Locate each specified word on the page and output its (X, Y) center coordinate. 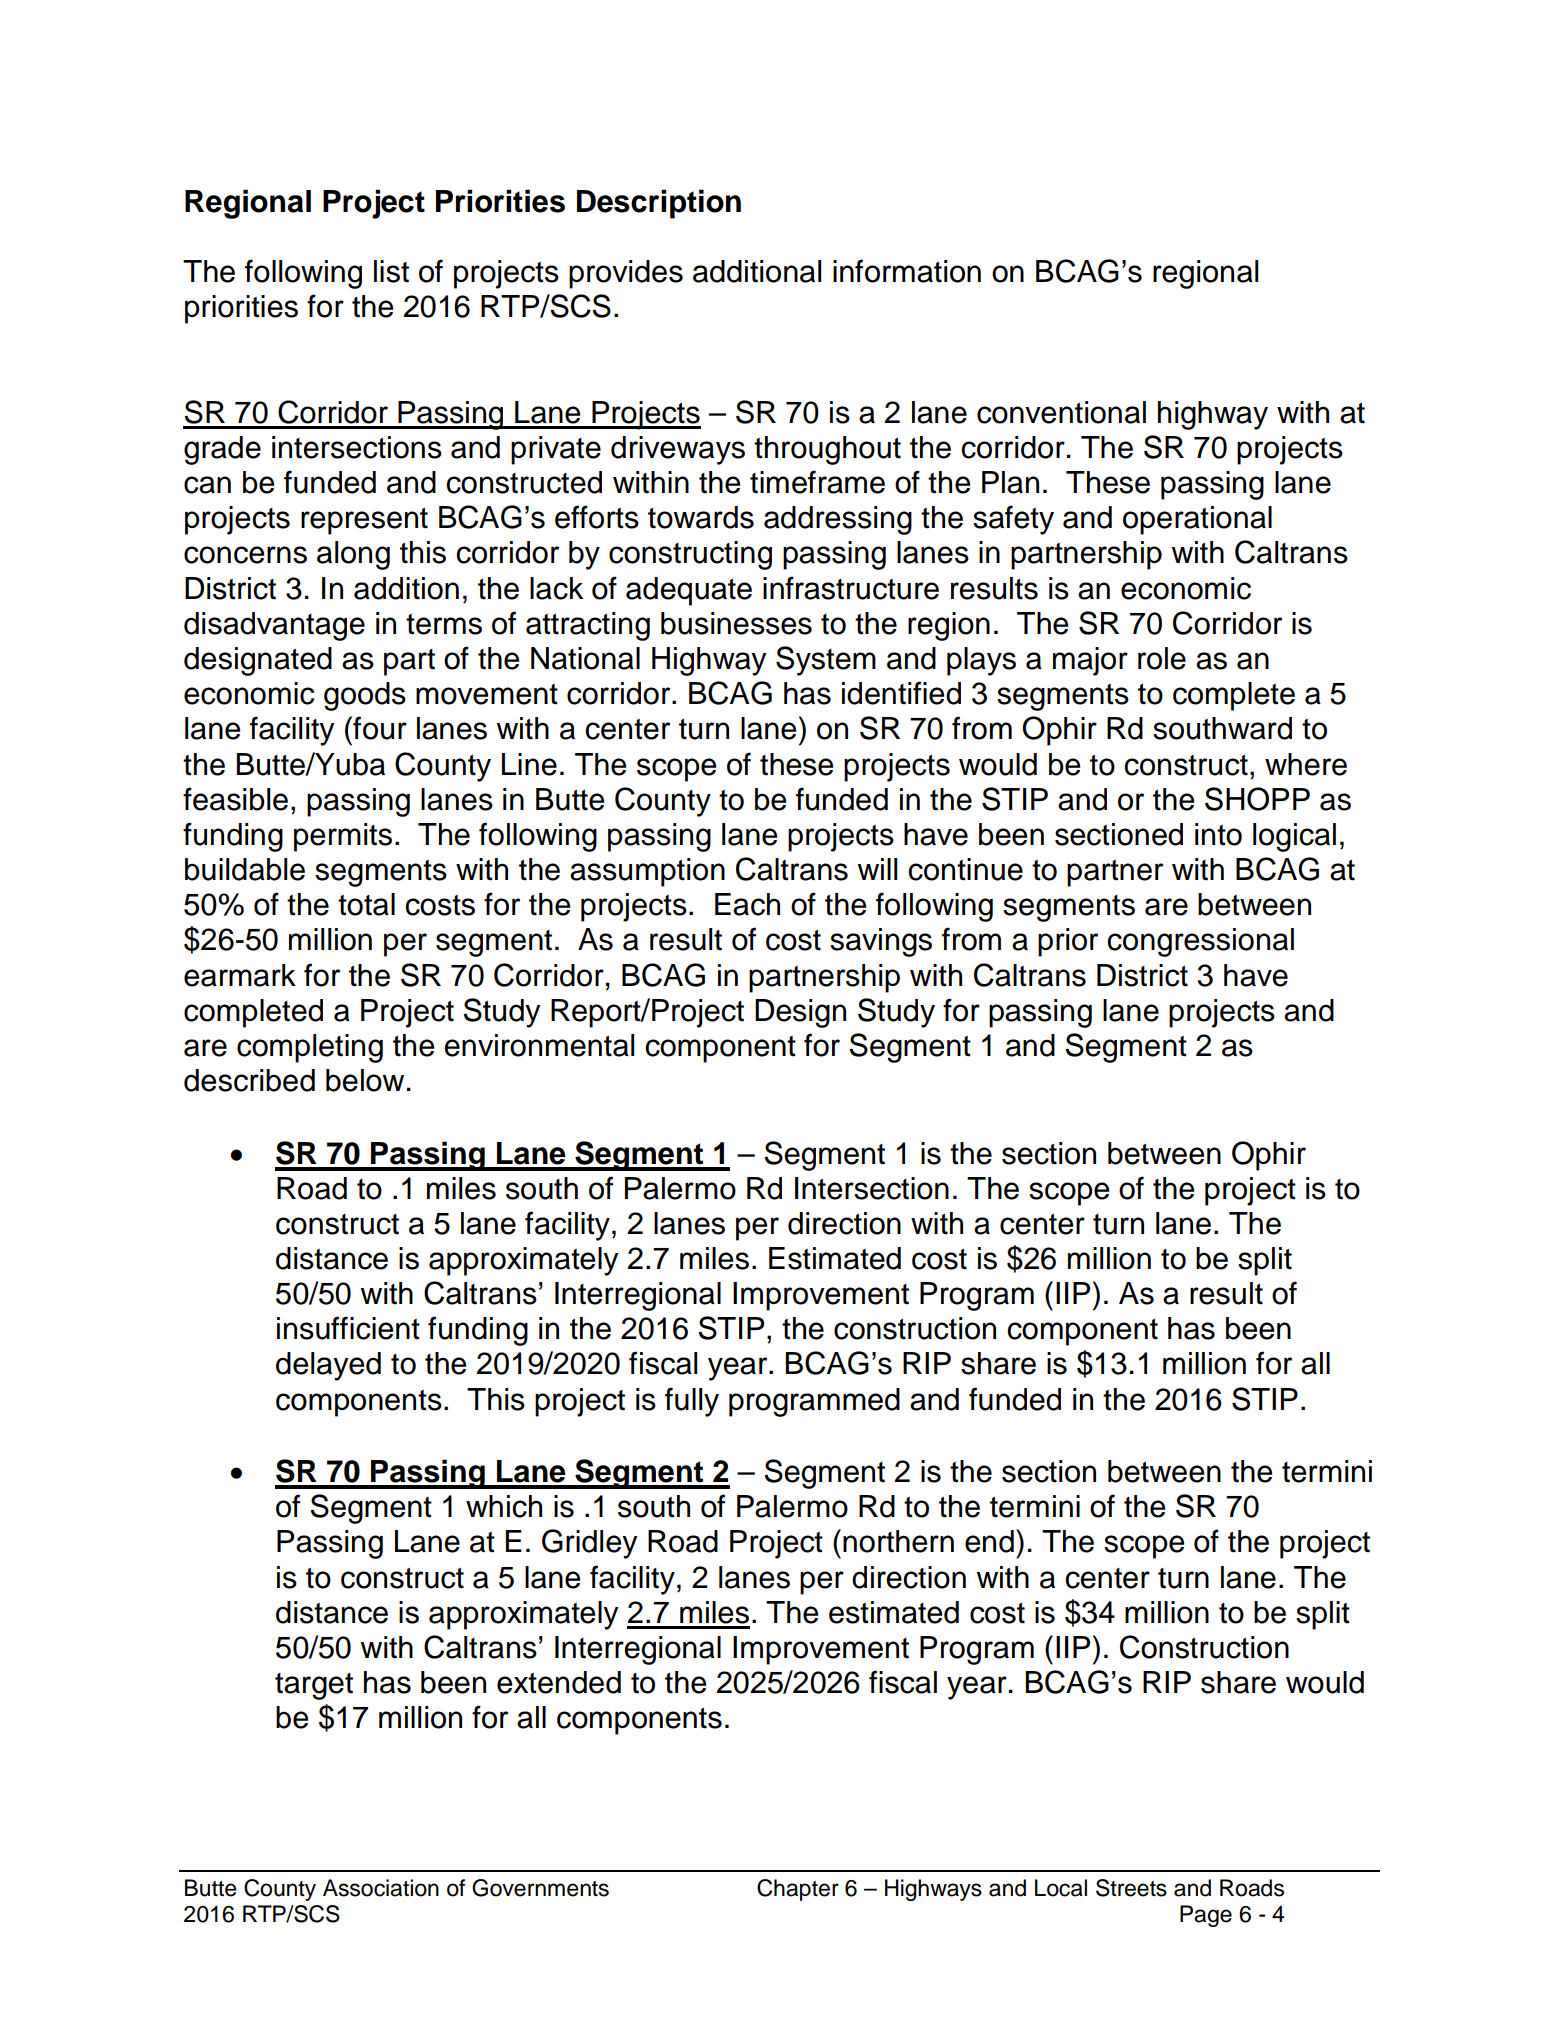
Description (659, 204)
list (391, 271)
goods (365, 696)
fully (692, 1402)
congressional (1200, 942)
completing (310, 1048)
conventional (1061, 412)
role (1162, 658)
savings (881, 942)
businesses (736, 623)
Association (381, 1888)
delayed (328, 1366)
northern (898, 1541)
